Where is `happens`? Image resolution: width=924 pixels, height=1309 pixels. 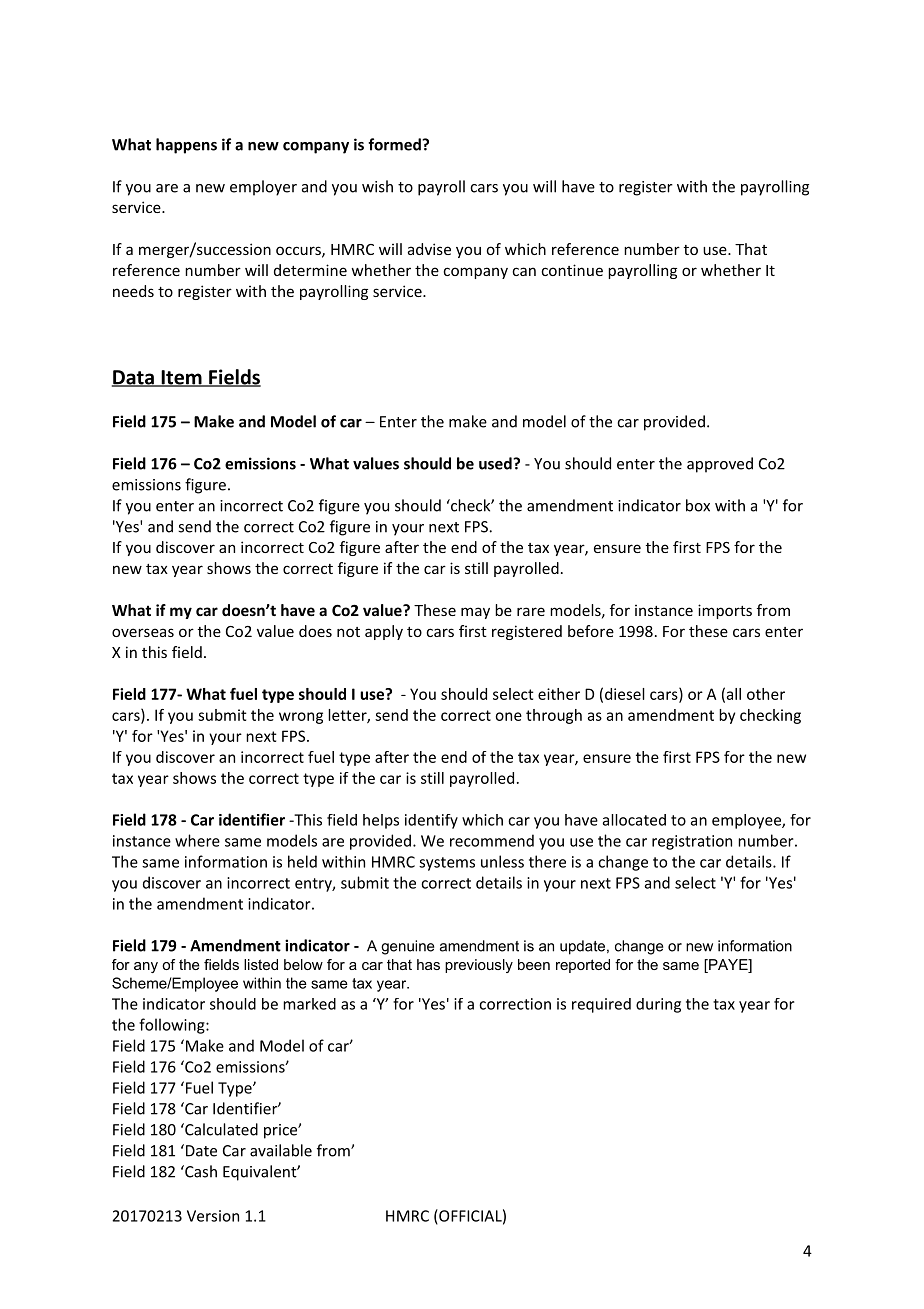
happens is located at coordinates (186, 146).
